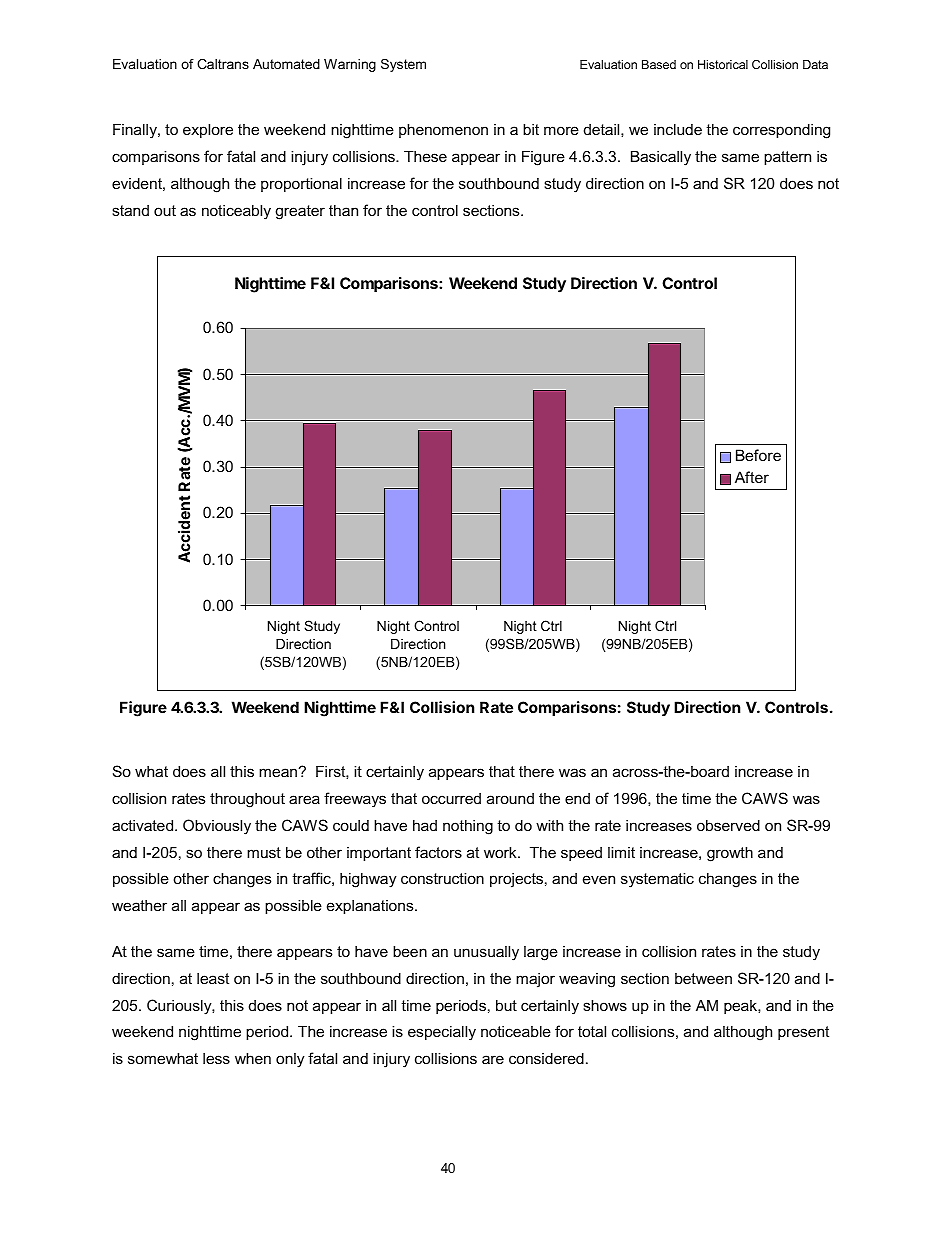 The image size is (952, 1233). What do you see at coordinates (730, 854) in the screenshot?
I see `growth` at bounding box center [730, 854].
